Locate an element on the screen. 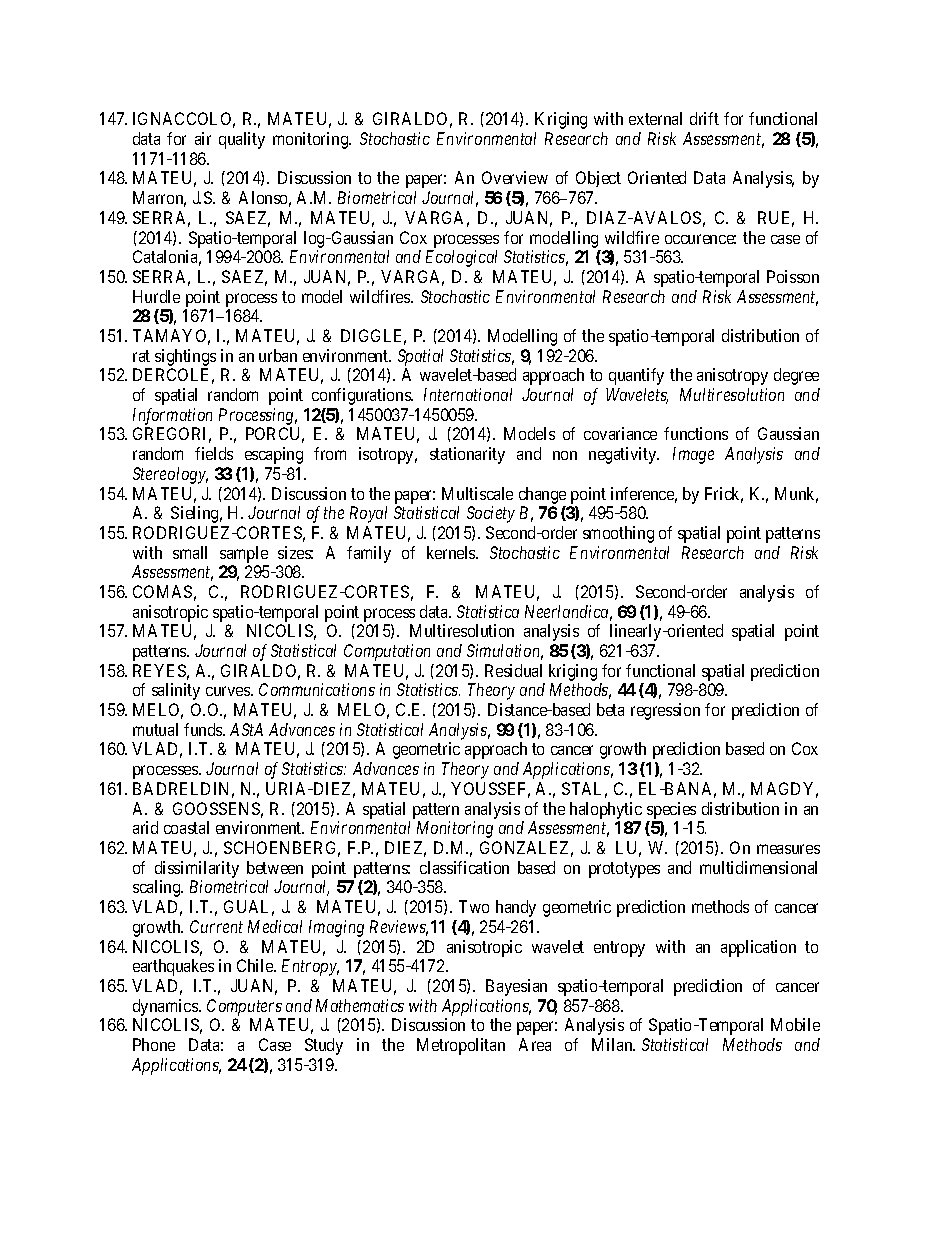  Computers is located at coordinates (244, 1007).
